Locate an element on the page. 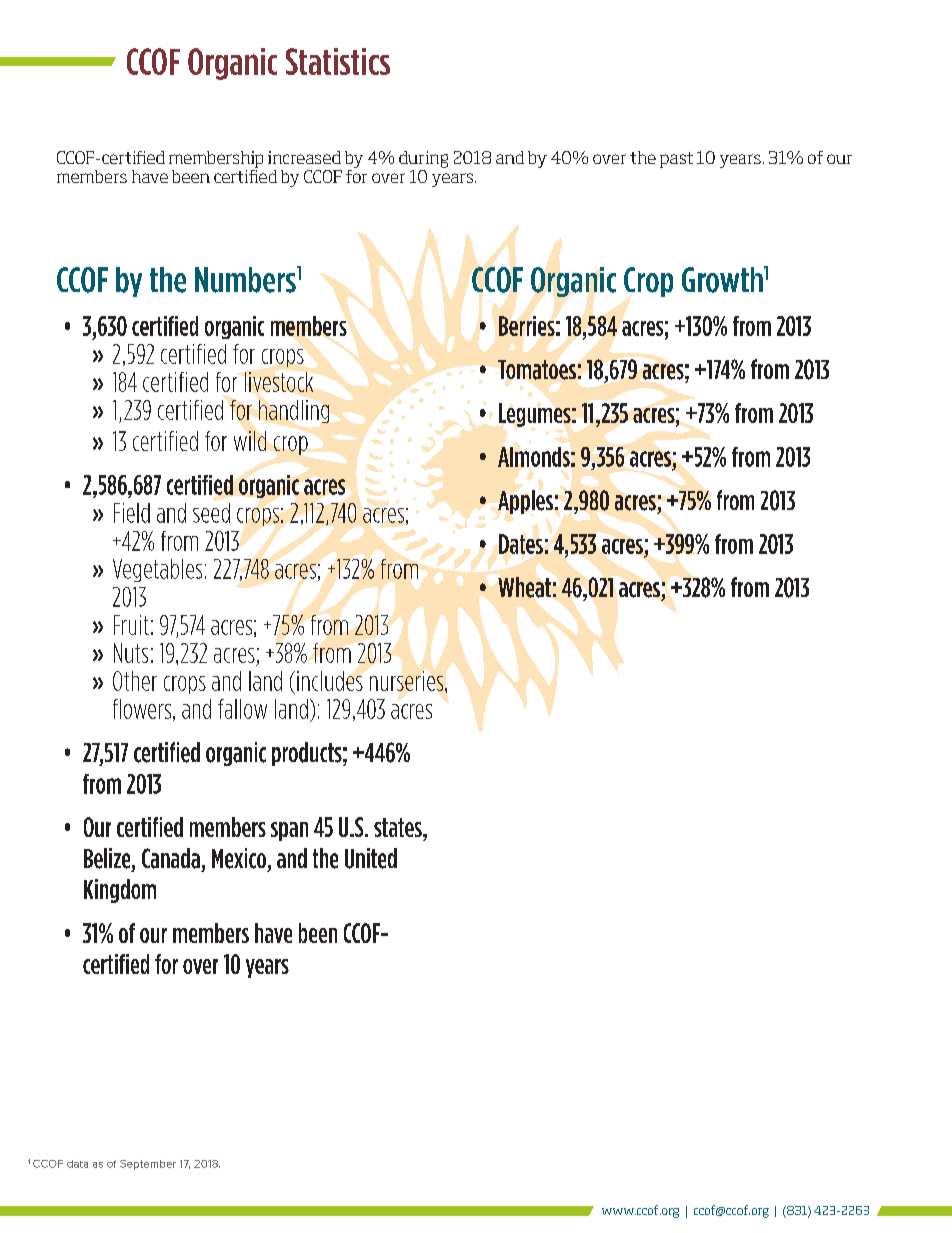 Image resolution: width=952 pixels, height=1233 pixels. United is located at coordinates (371, 858).
